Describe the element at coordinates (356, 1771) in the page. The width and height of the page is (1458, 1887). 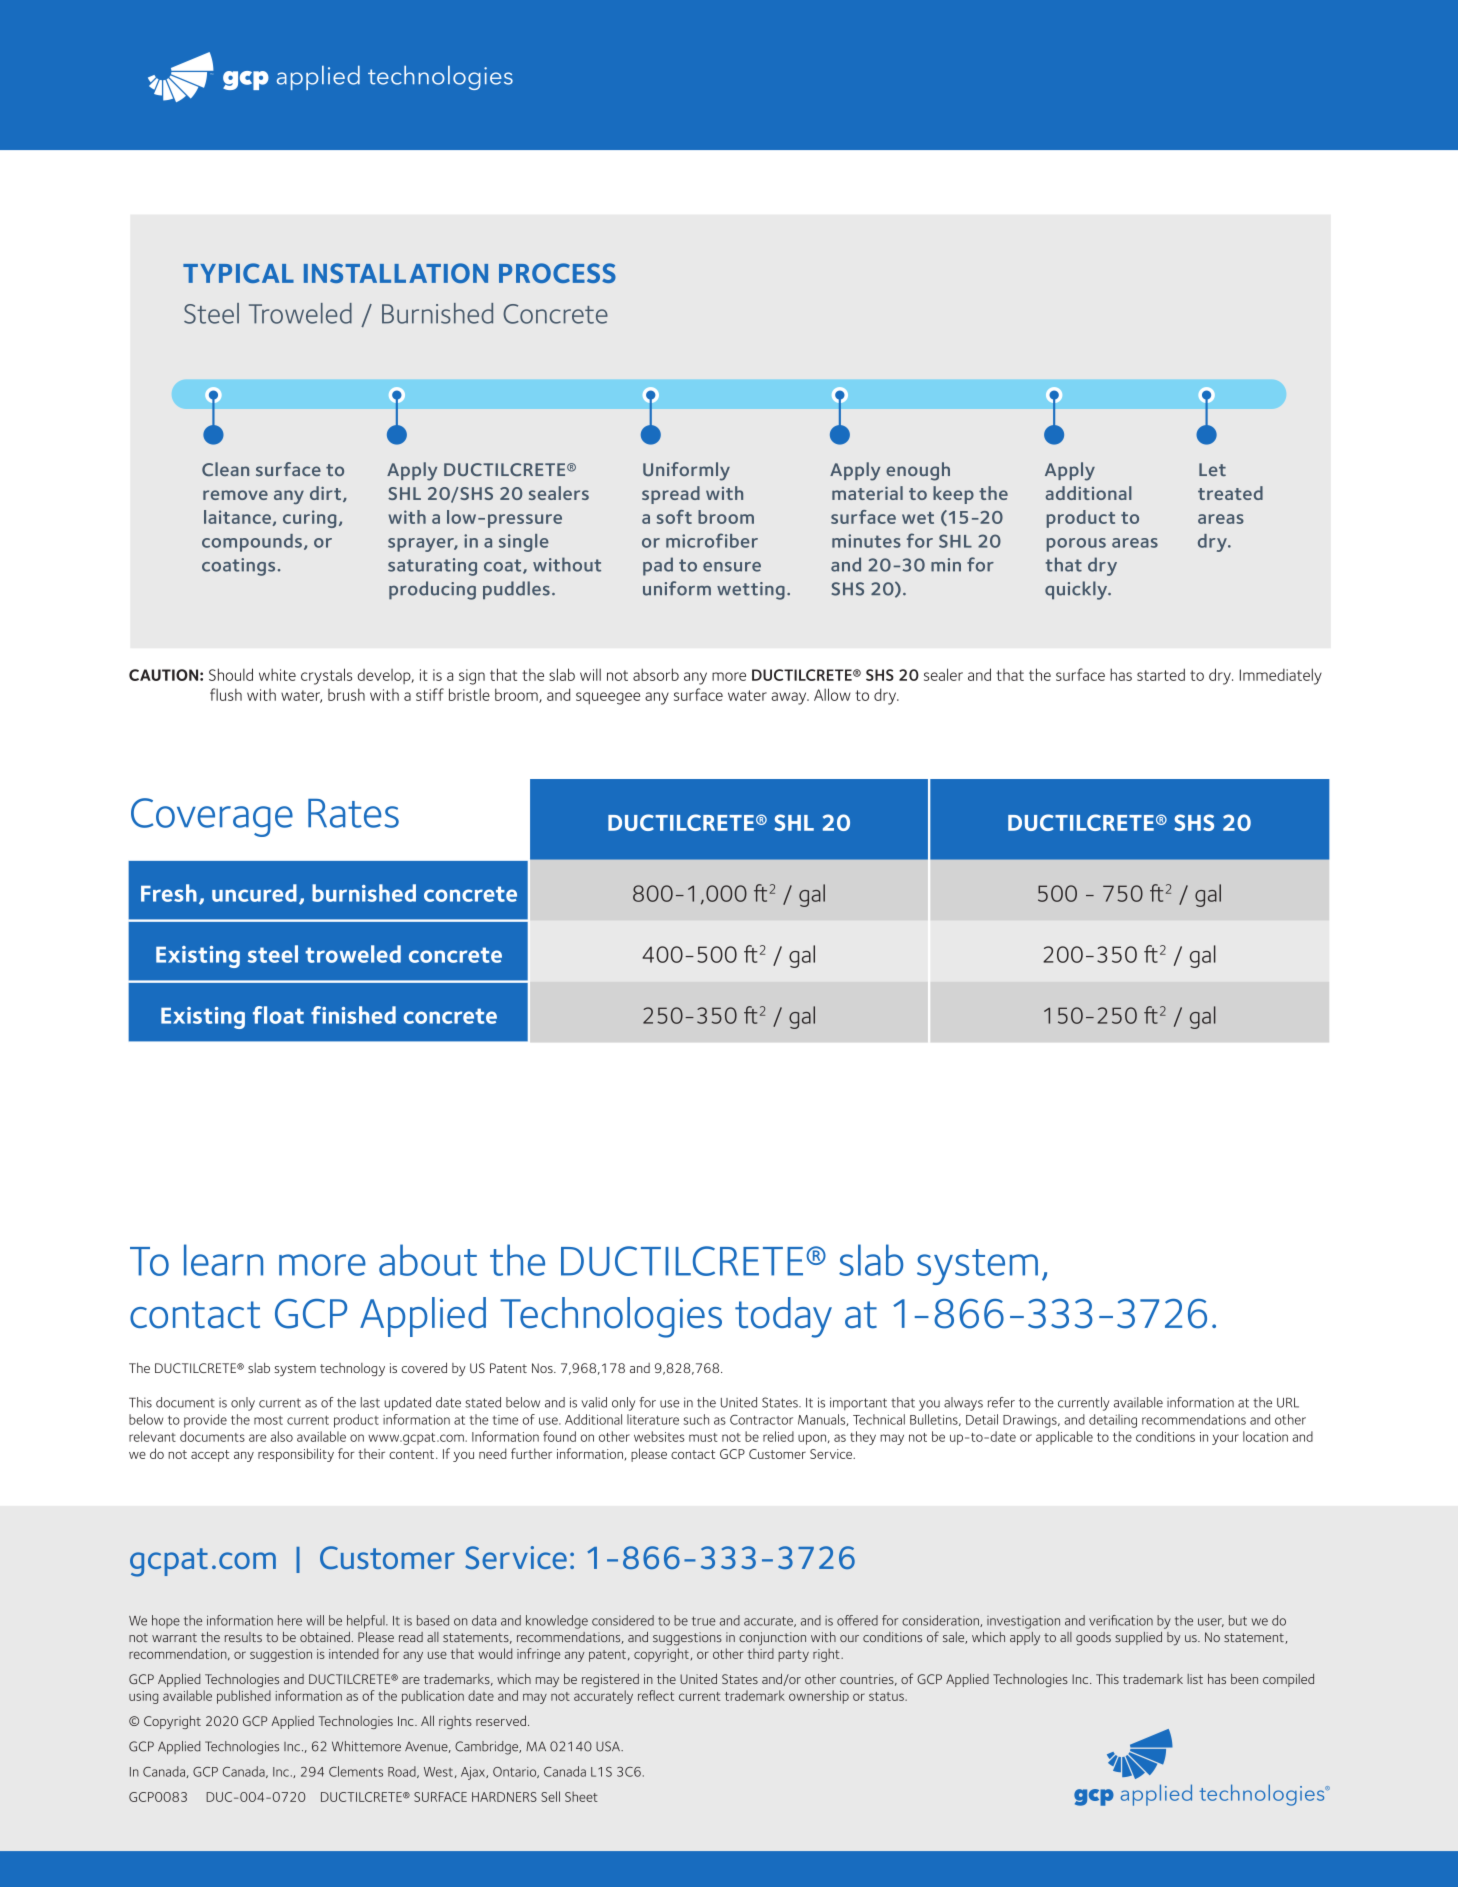
I see `Clements` at that location.
